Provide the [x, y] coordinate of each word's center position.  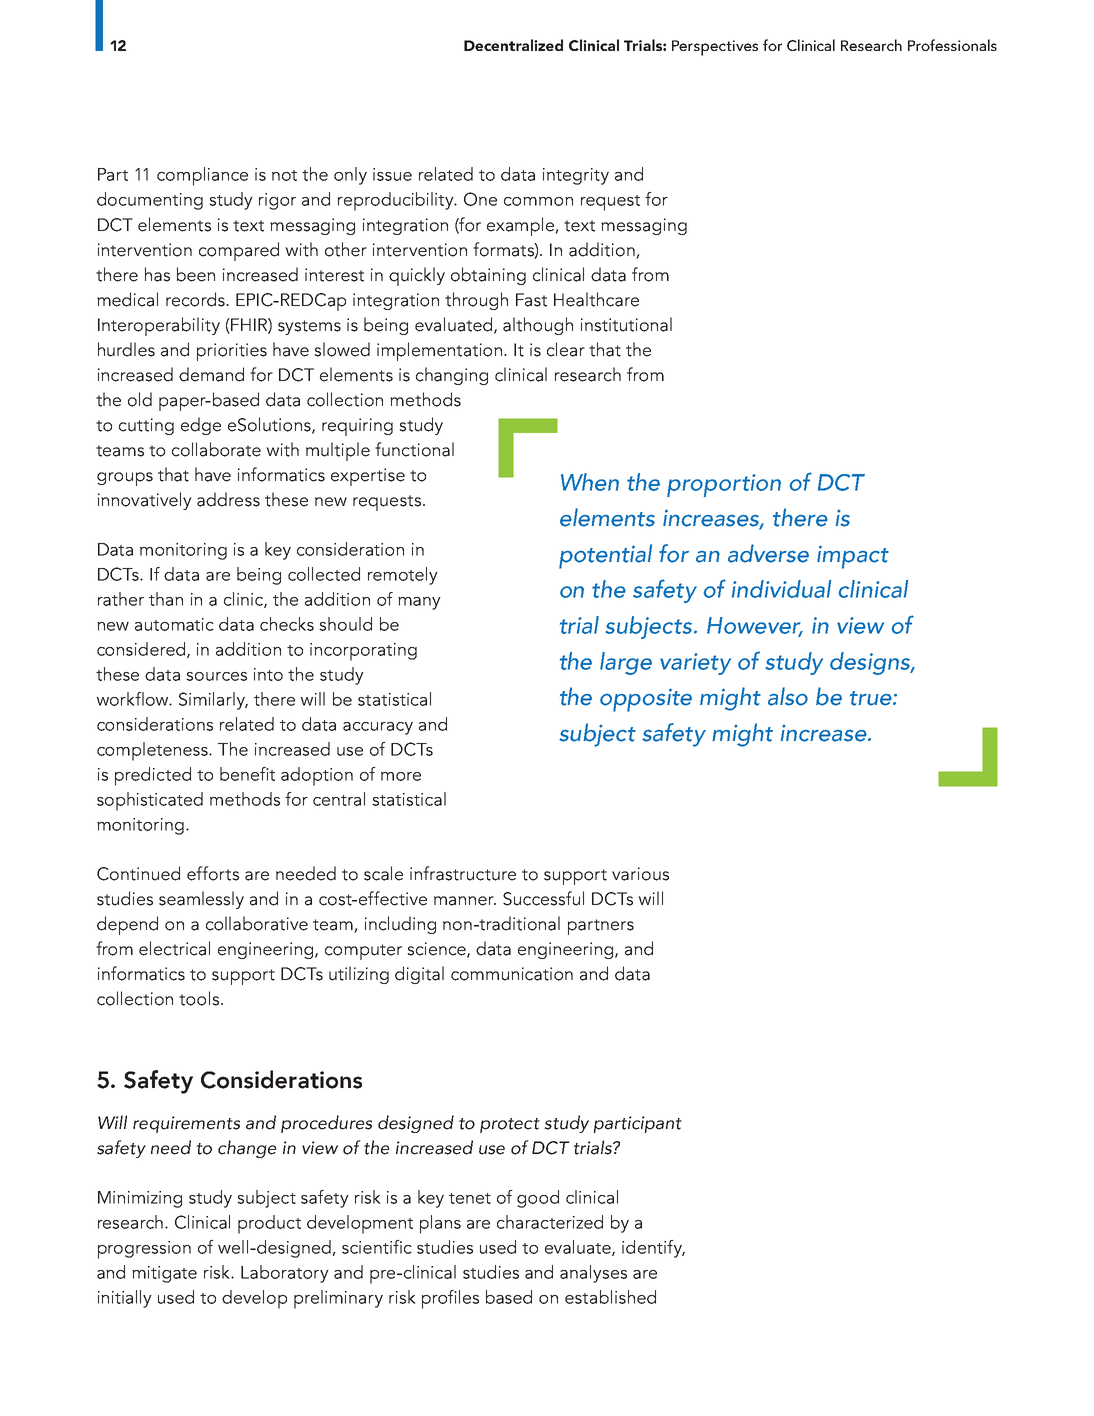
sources [216, 676]
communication [512, 974]
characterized [550, 1222]
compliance [202, 176]
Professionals [952, 45]
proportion [724, 485]
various [640, 874]
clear [566, 349]
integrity [576, 176]
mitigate [164, 1274]
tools [199, 998]
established [610, 1297]
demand [211, 374]
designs [871, 663]
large [626, 663]
